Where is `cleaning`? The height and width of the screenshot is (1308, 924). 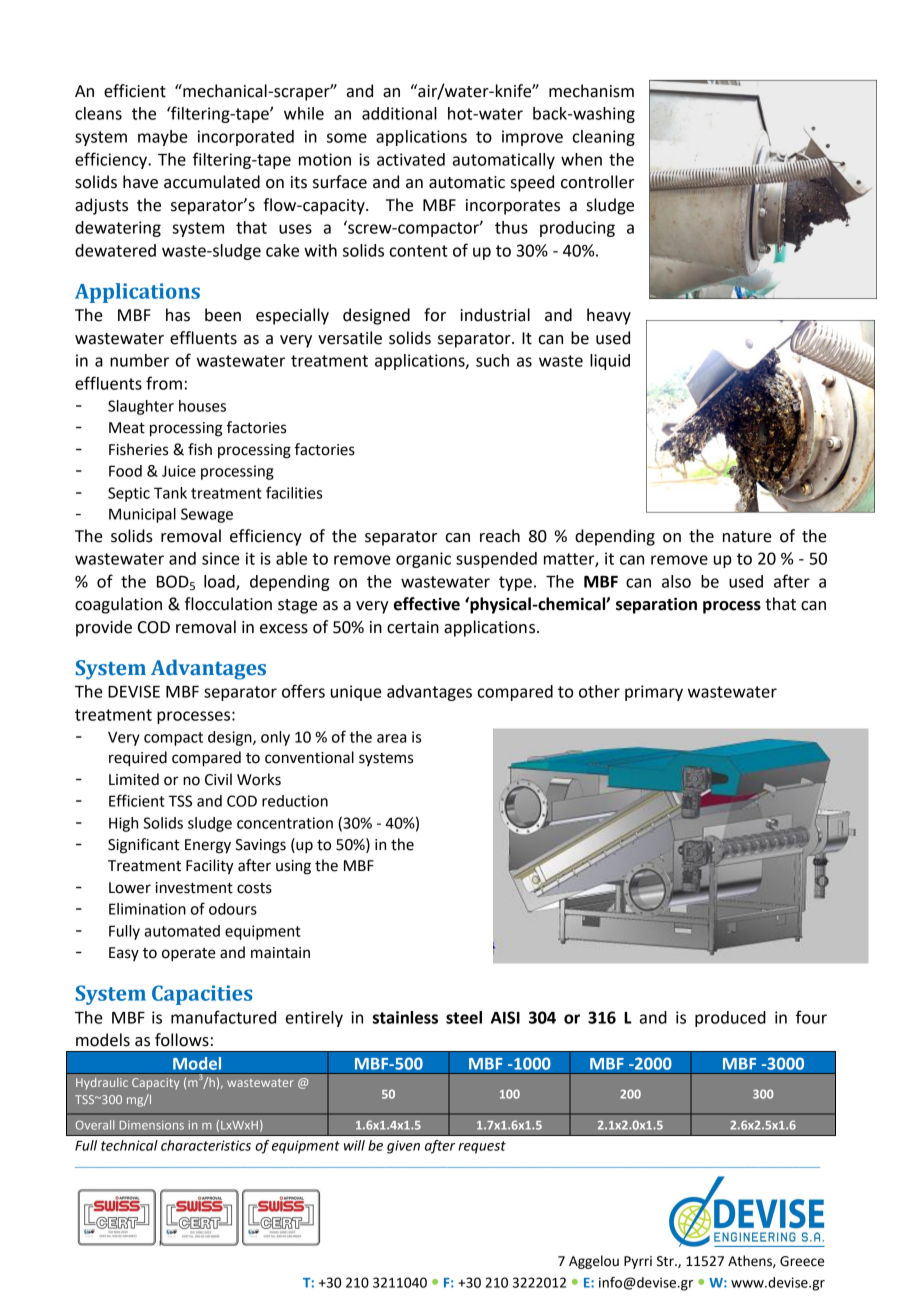
cleaning is located at coordinates (603, 138).
